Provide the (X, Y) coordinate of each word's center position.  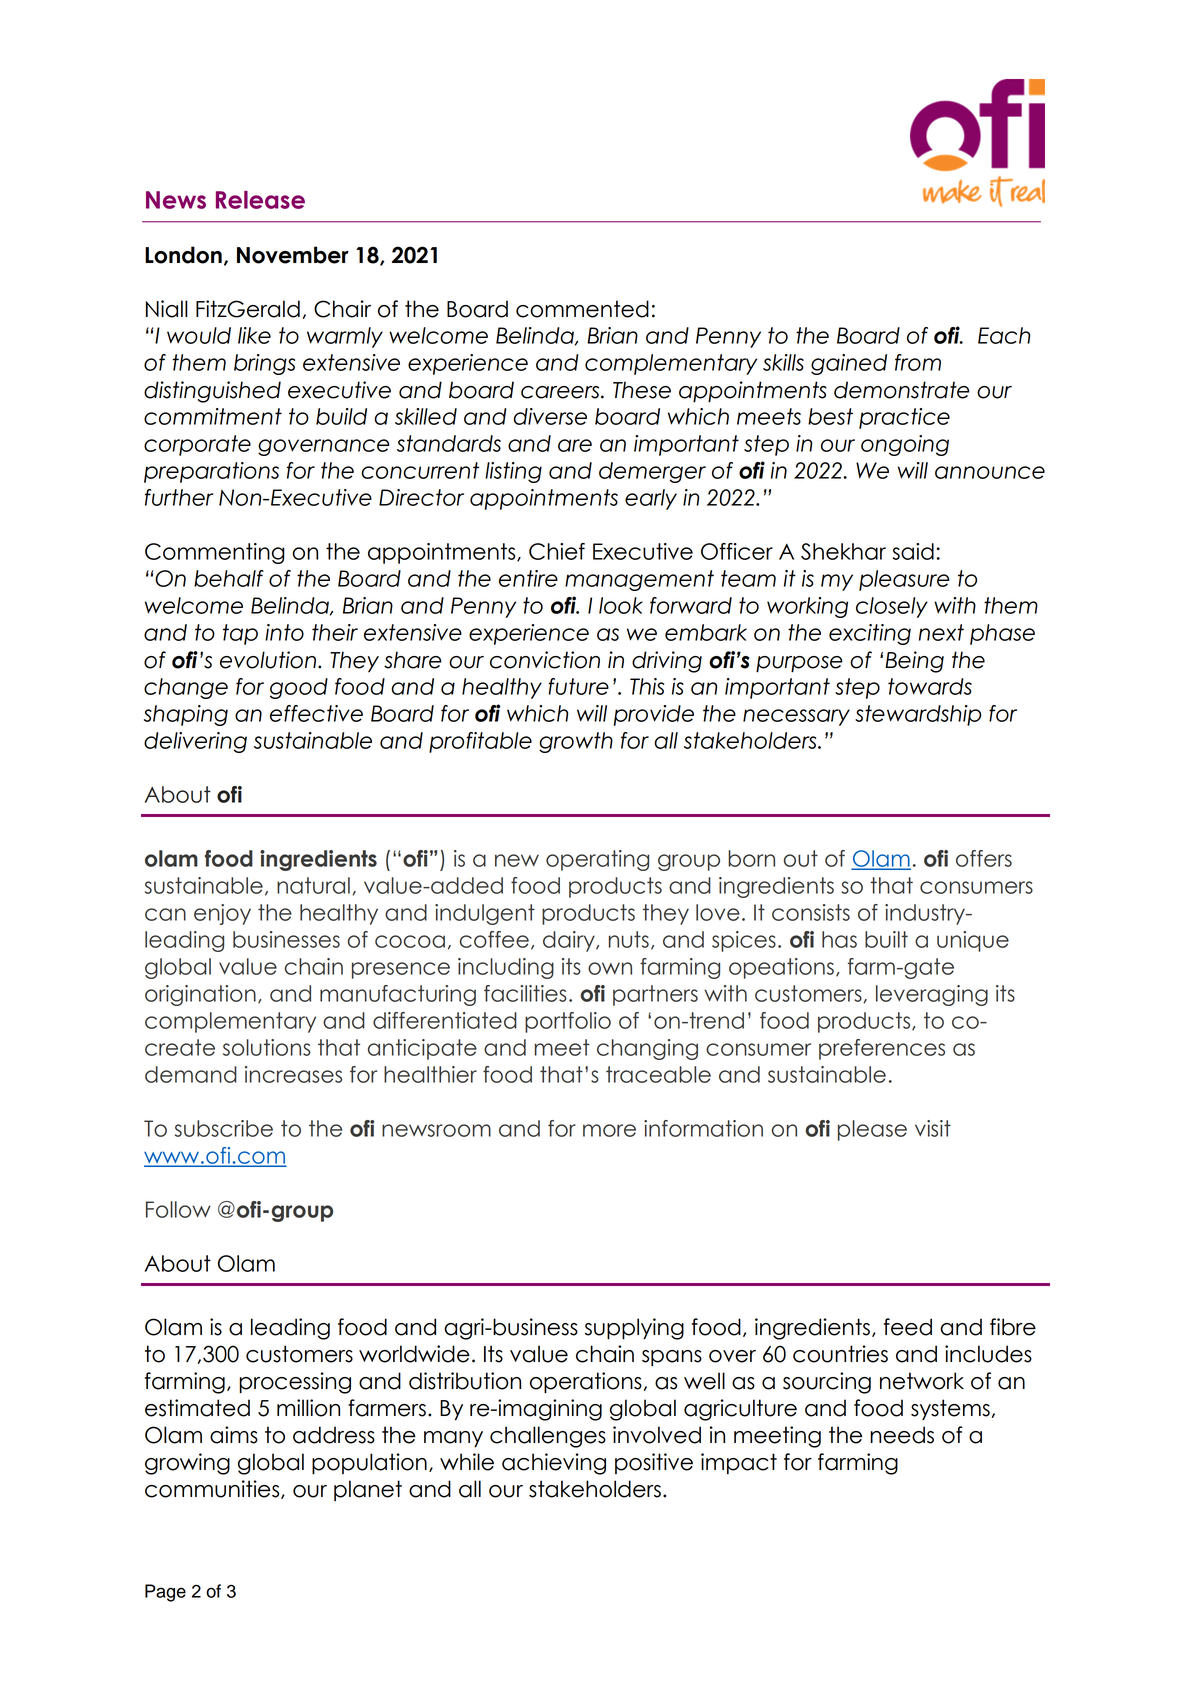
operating (597, 860)
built (886, 939)
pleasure (904, 580)
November (293, 255)
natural (313, 885)
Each (1004, 335)
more (609, 1130)
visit (933, 1128)
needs (902, 1435)
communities (213, 1489)
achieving (554, 1464)
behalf (229, 578)
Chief (557, 551)
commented (582, 309)
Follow (178, 1209)
